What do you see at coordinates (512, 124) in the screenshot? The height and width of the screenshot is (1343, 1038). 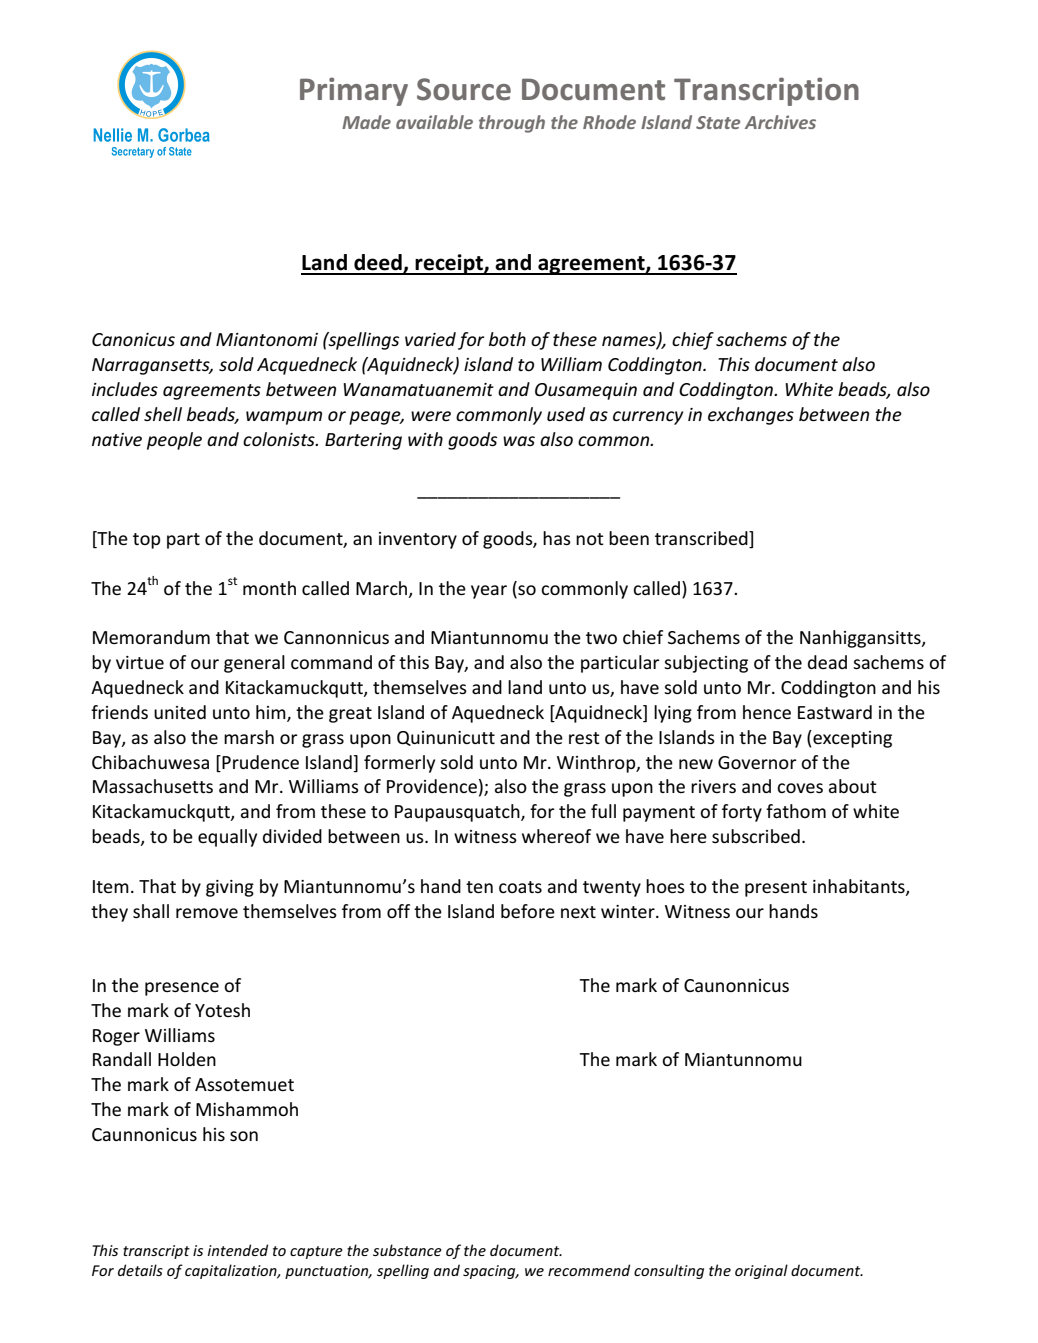 I see `through` at bounding box center [512, 124].
